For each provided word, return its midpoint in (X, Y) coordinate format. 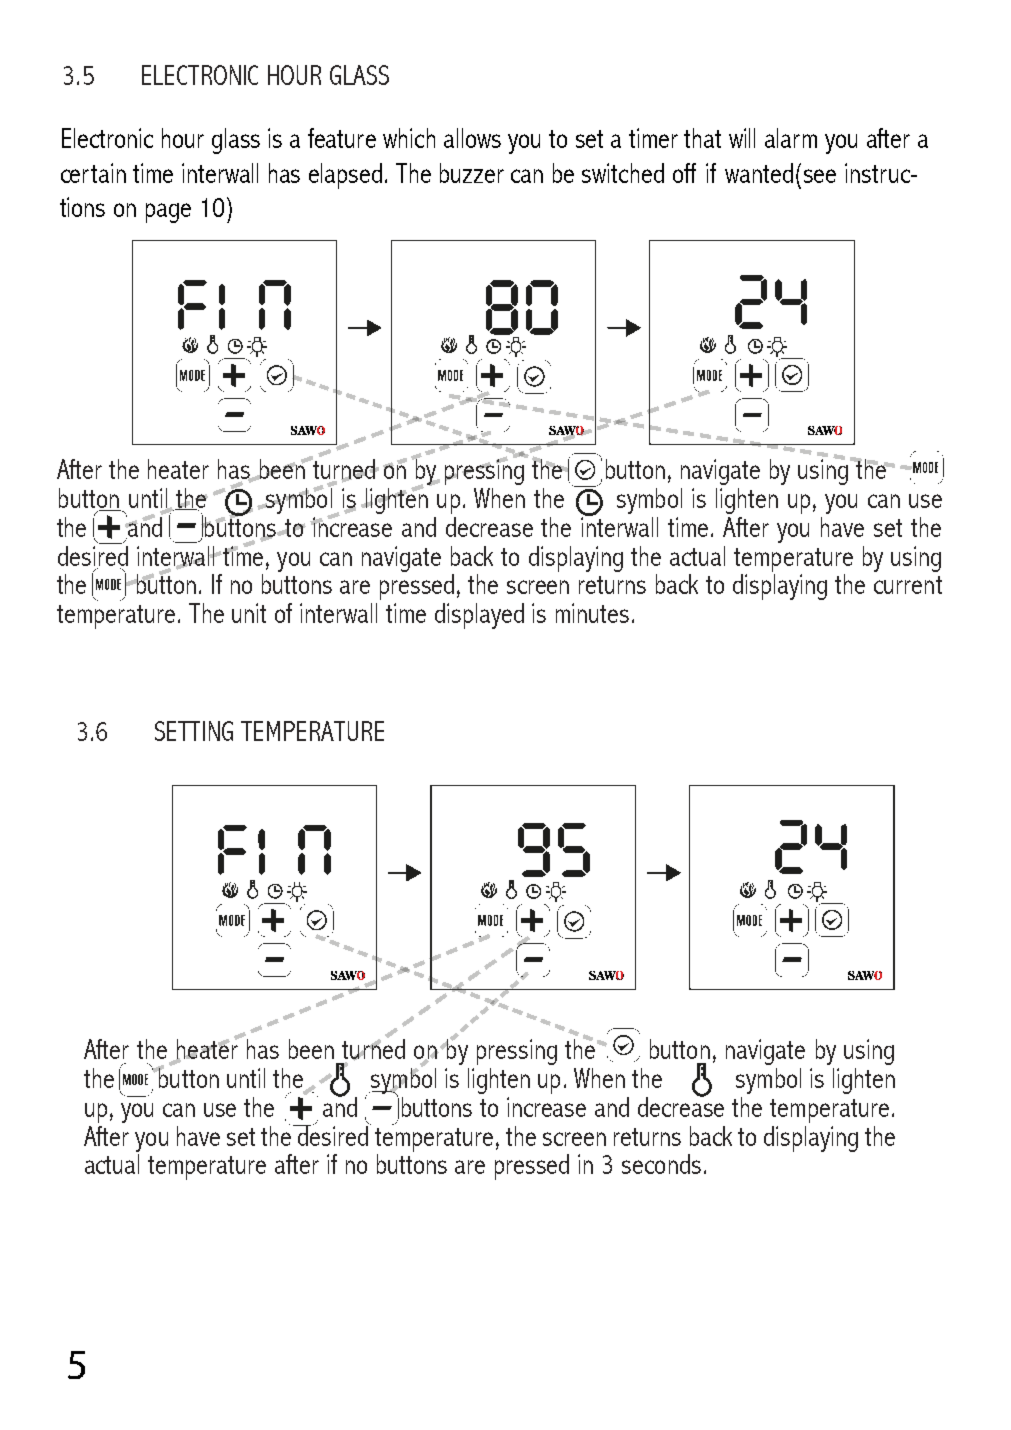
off (684, 173)
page (168, 213)
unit (249, 613)
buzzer (472, 173)
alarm (791, 138)
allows (472, 138)
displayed (479, 616)
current (908, 585)
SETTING (194, 731)
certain (93, 173)
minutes (592, 613)
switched (623, 173)
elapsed (345, 176)
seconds (661, 1164)
